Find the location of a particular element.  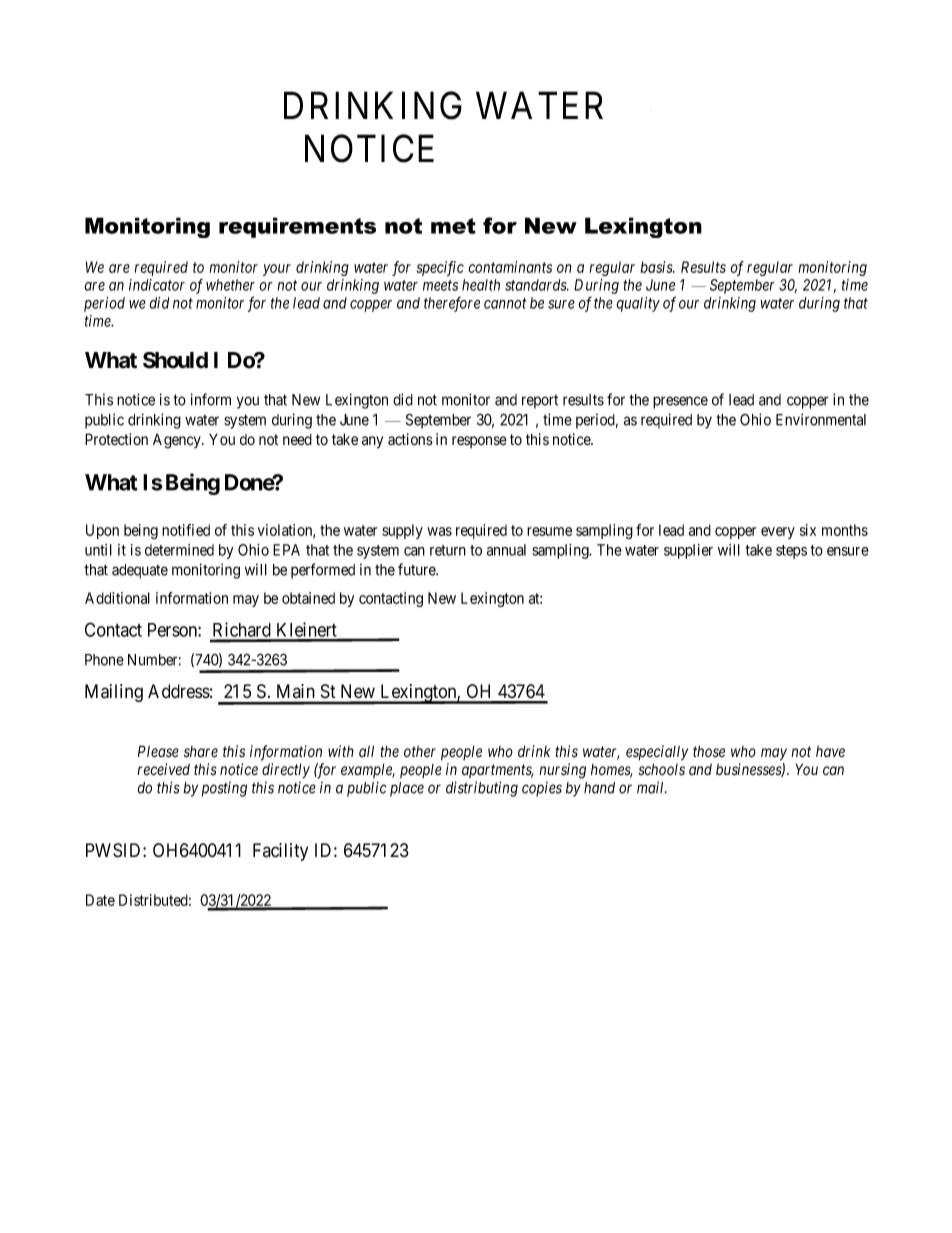

report is located at coordinates (540, 402).
